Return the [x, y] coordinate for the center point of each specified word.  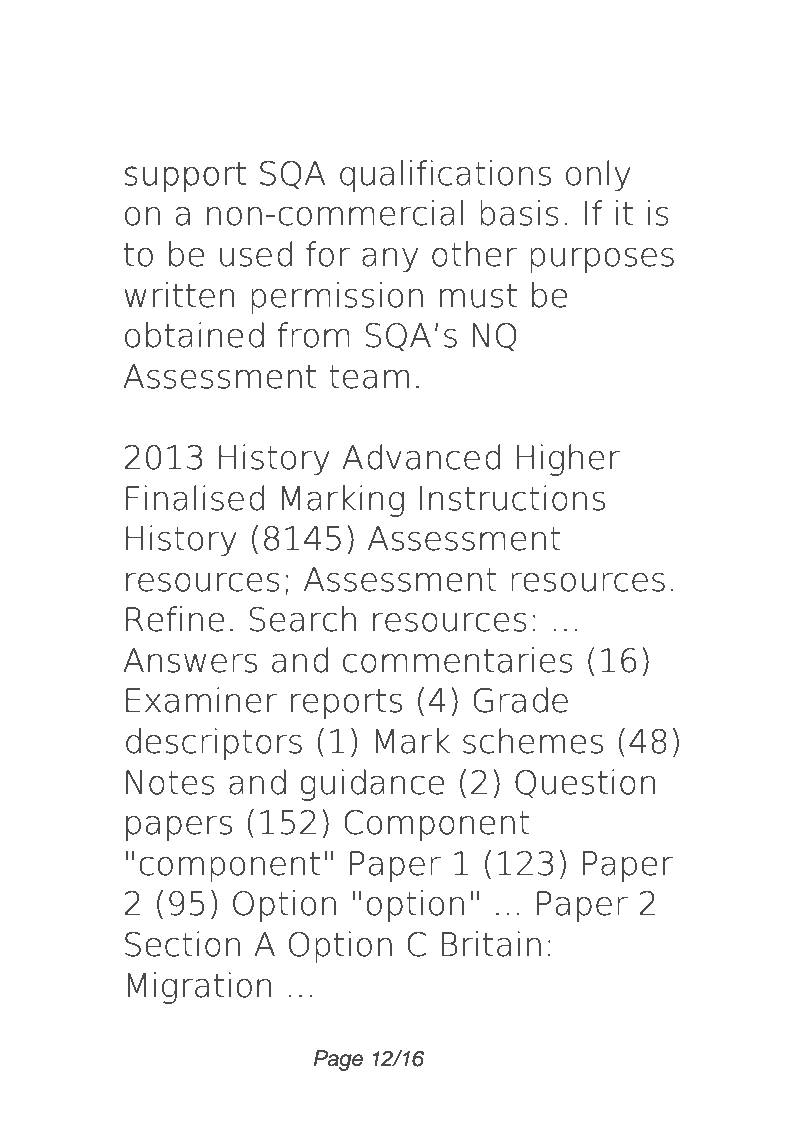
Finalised [195, 498]
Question [585, 784]
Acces [179, 65]
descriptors [214, 744]
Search [302, 619]
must [478, 296]
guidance [372, 785]
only [598, 175]
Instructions [512, 498]
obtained [194, 335]
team [369, 377]
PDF [299, 65]
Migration [199, 988]
